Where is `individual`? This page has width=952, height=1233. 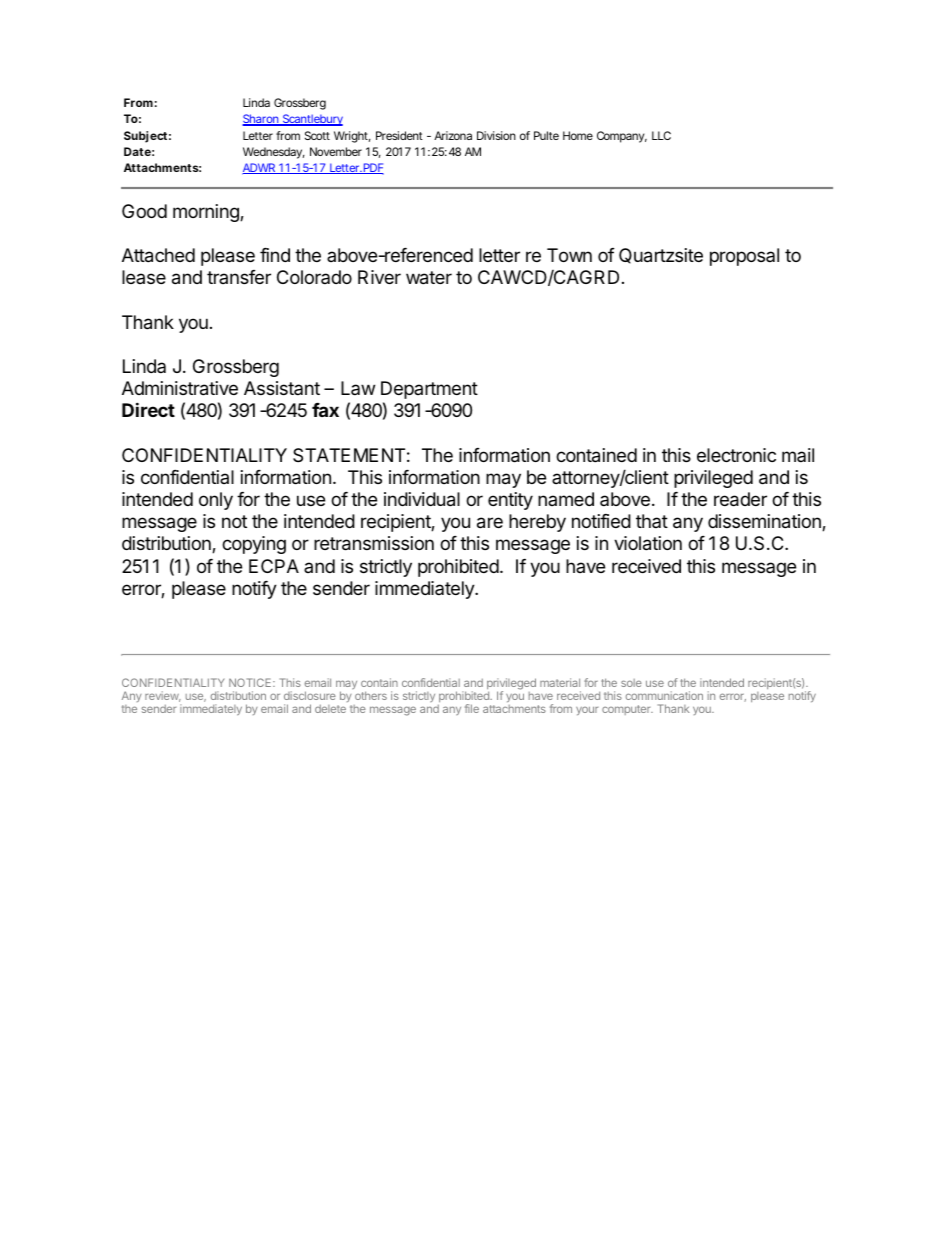 individual is located at coordinates (422, 499).
